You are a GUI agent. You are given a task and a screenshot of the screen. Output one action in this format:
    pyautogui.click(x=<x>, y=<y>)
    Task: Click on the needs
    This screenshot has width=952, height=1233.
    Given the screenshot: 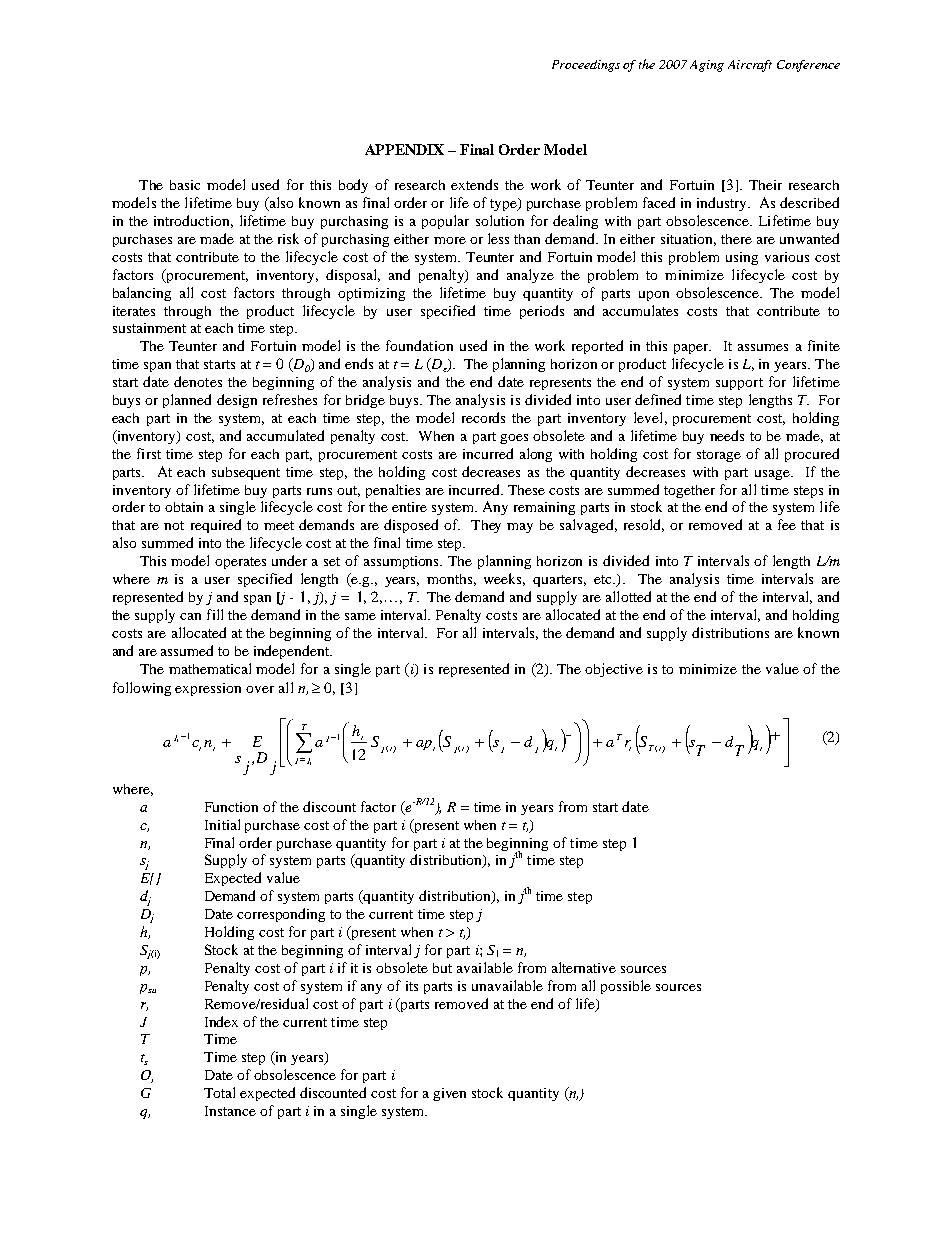 What is the action you would take?
    pyautogui.click(x=727, y=435)
